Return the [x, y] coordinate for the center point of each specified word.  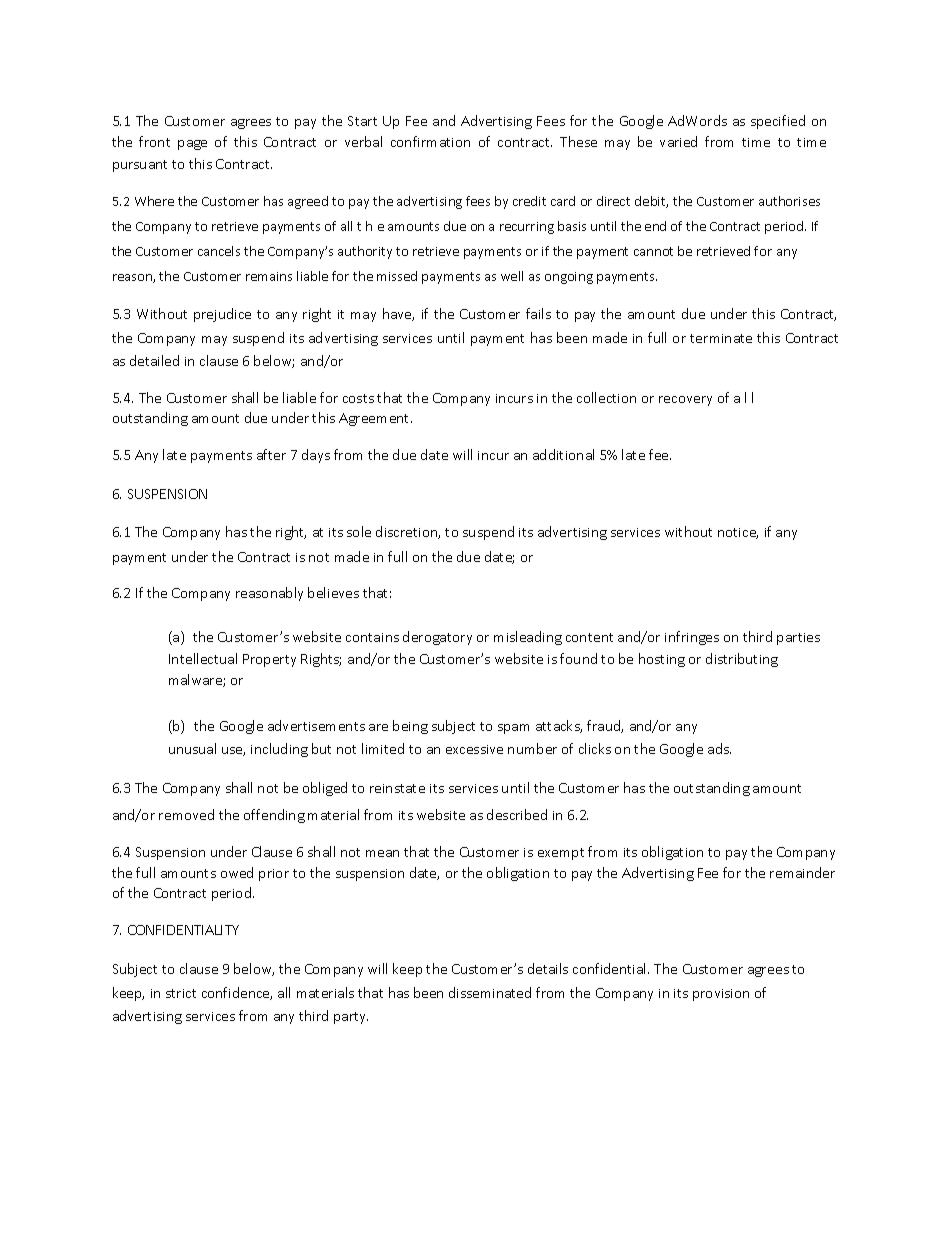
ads [719, 748]
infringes [692, 638]
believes [333, 592]
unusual [192, 748]
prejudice [222, 315]
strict [181, 993]
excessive [474, 749]
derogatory [437, 638]
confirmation [430, 141]
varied [678, 141]
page [192, 145]
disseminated [490, 992]
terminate [721, 338]
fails [538, 313]
